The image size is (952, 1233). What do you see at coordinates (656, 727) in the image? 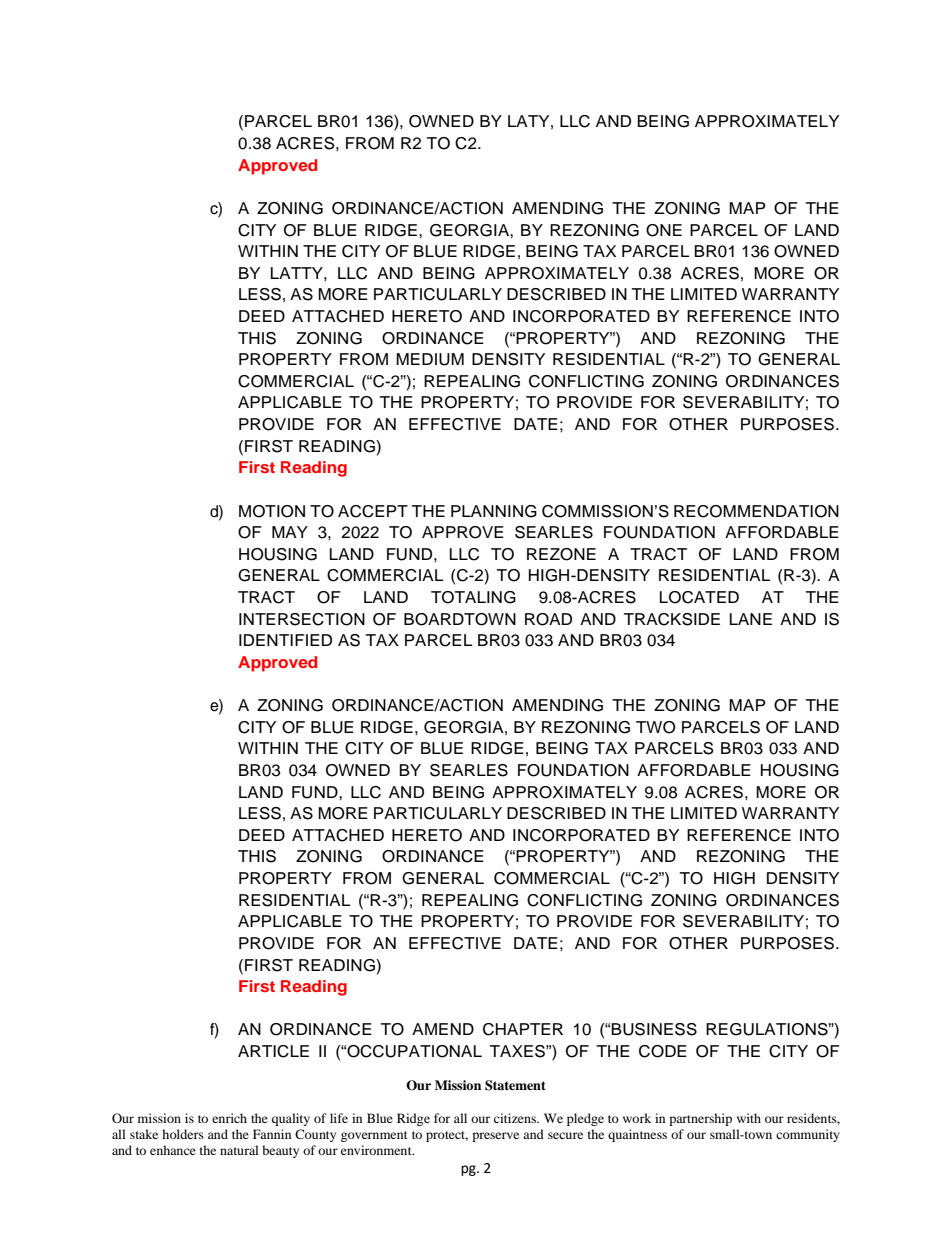
I see `TWO` at bounding box center [656, 727].
